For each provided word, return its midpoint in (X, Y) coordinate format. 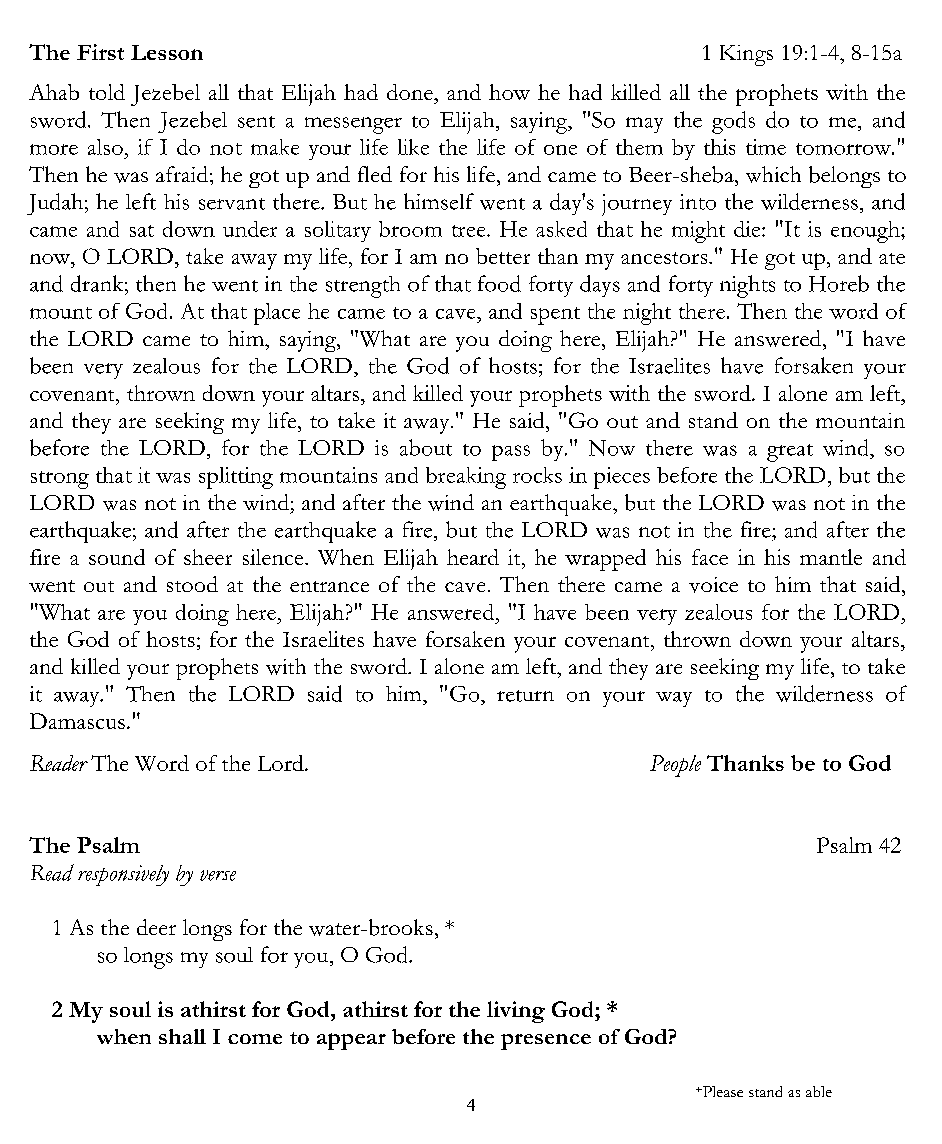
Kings (746, 55)
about (426, 447)
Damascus (77, 721)
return (525, 696)
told (107, 92)
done (411, 92)
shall (182, 1036)
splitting (236, 478)
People (675, 766)
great (790, 453)
